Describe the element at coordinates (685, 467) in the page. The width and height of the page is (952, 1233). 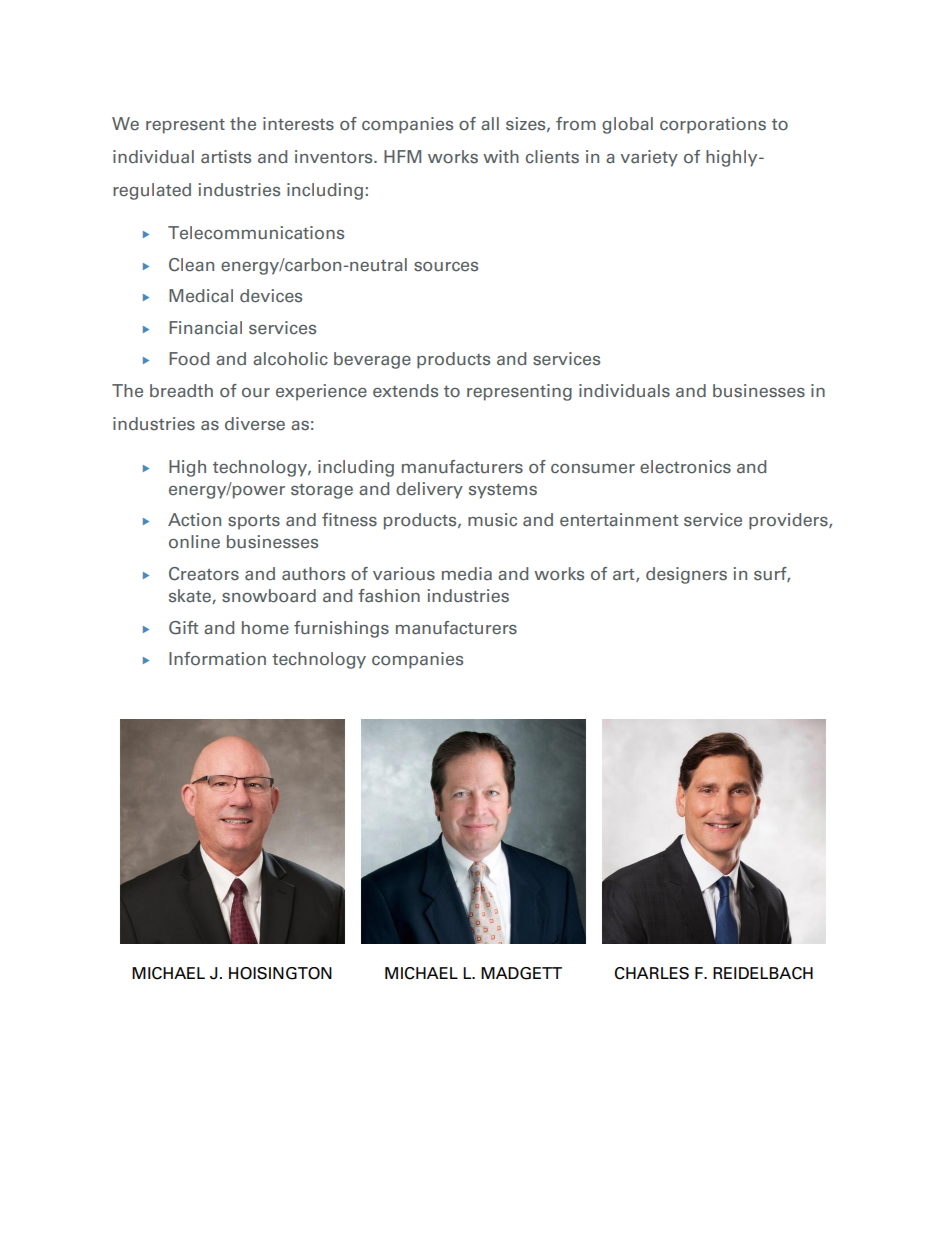
I see `electronics` at that location.
